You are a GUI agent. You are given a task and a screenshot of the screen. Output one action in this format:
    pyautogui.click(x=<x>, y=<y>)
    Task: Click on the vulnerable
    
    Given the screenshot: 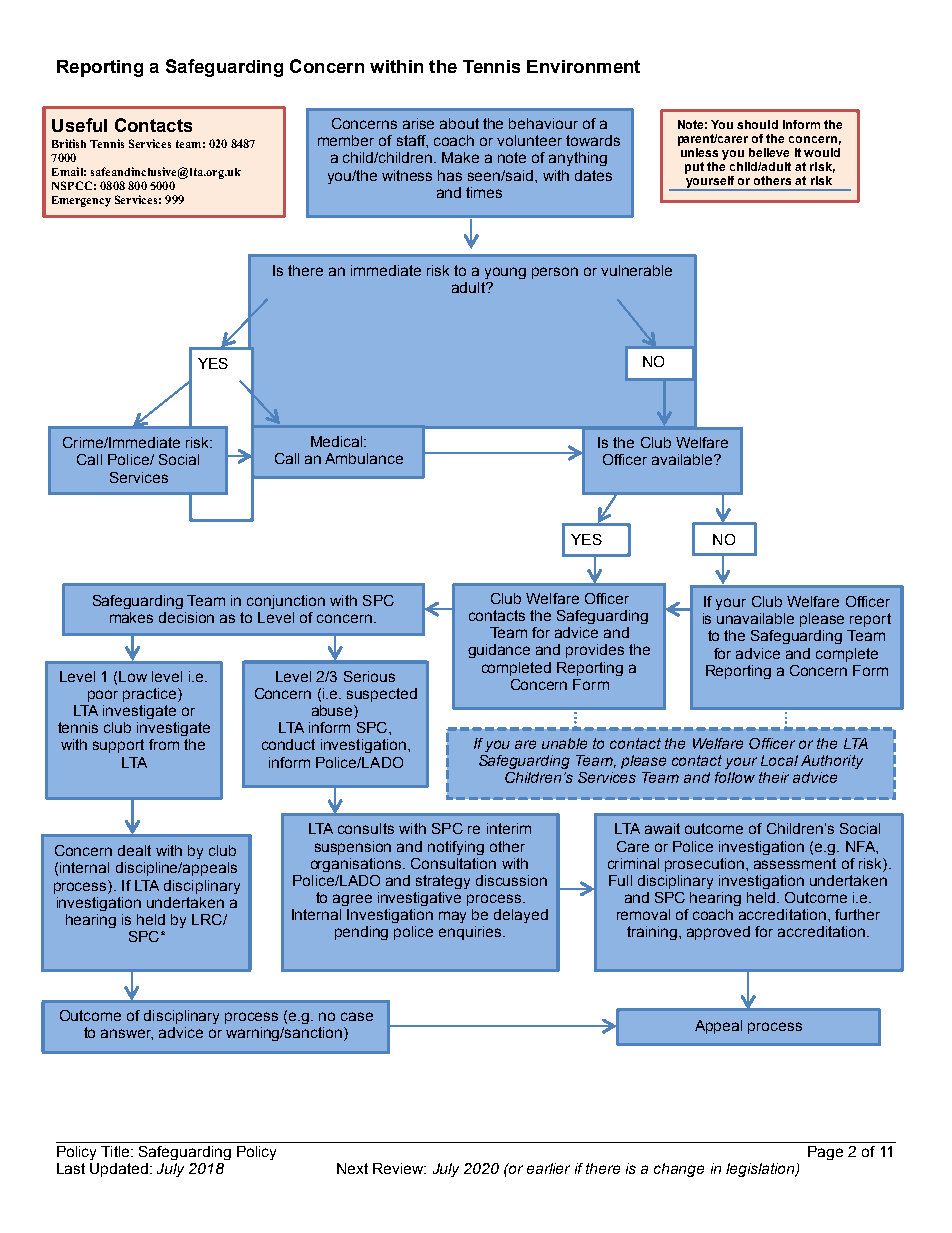 What is the action you would take?
    pyautogui.click(x=636, y=270)
